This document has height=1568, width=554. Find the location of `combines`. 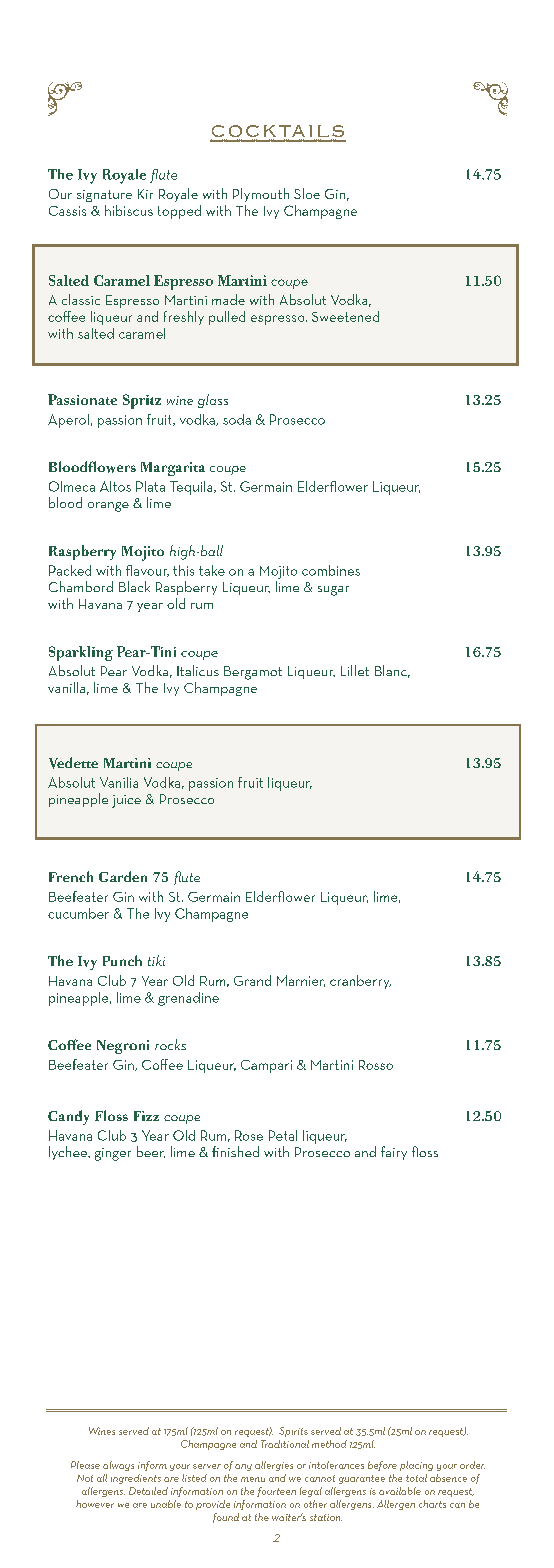

combines is located at coordinates (331, 570).
